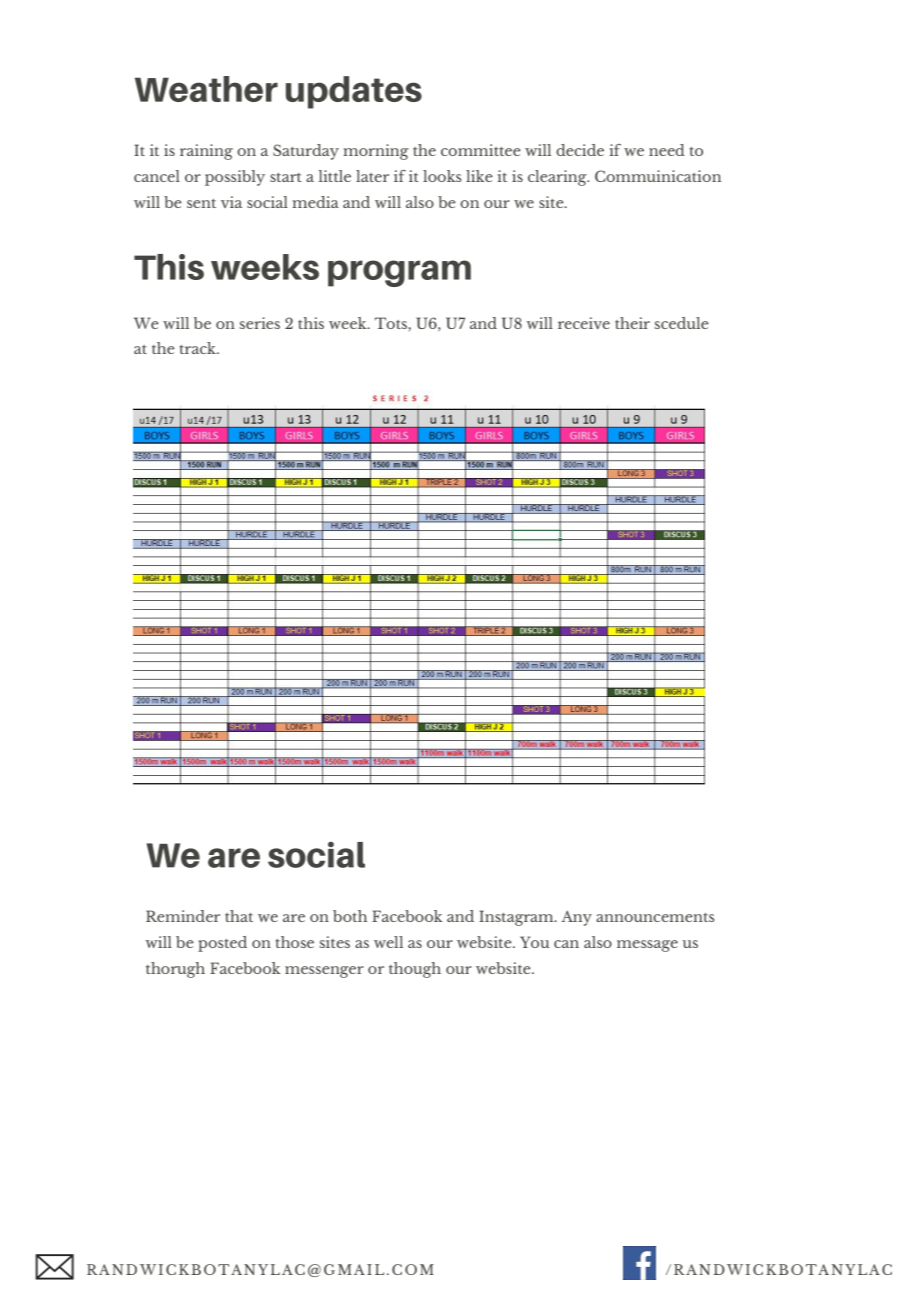 Image resolution: width=924 pixels, height=1308 pixels. What do you see at coordinates (584, 323) in the screenshot?
I see `receive` at bounding box center [584, 323].
